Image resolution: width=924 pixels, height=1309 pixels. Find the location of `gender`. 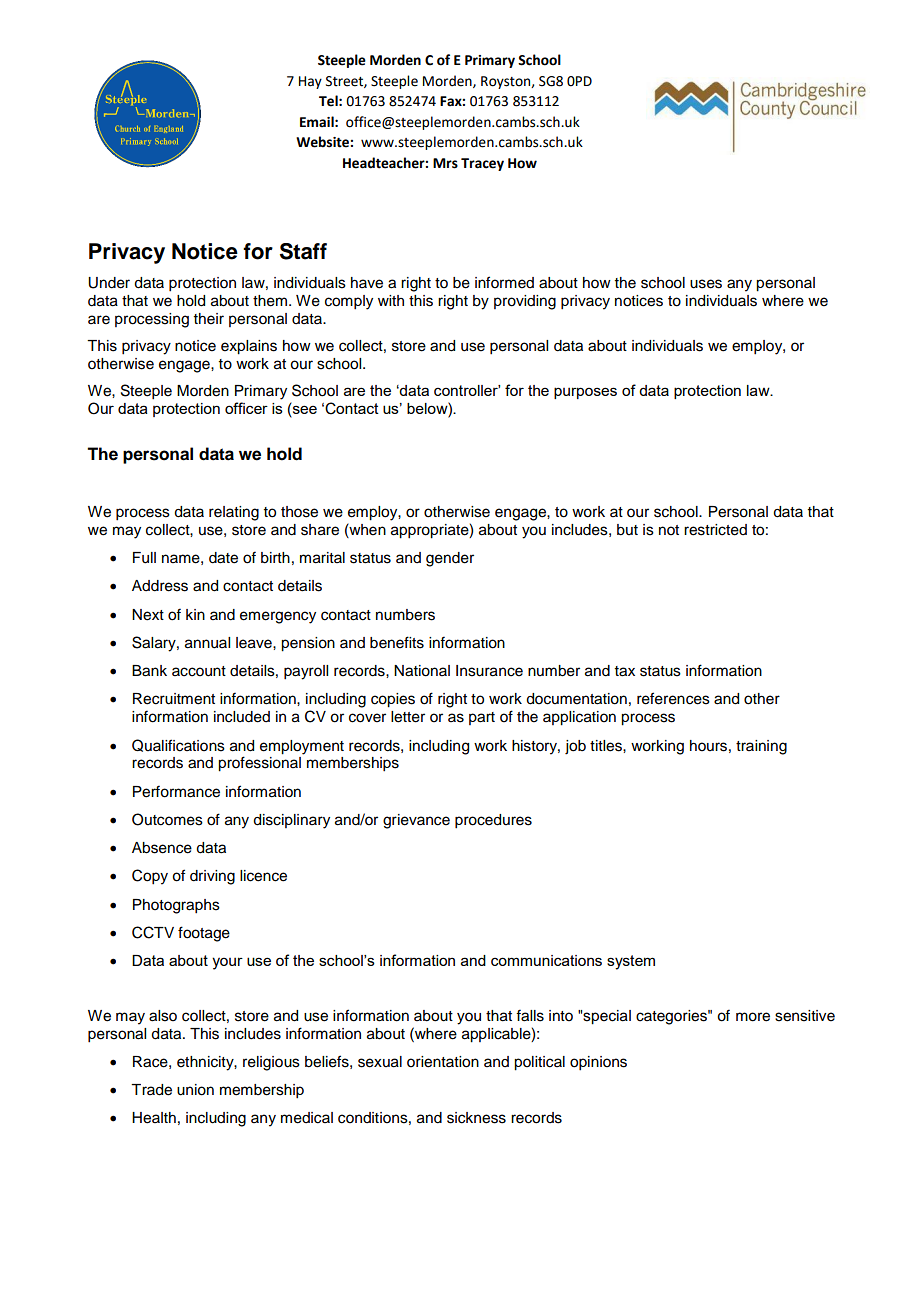

gender is located at coordinates (450, 559).
